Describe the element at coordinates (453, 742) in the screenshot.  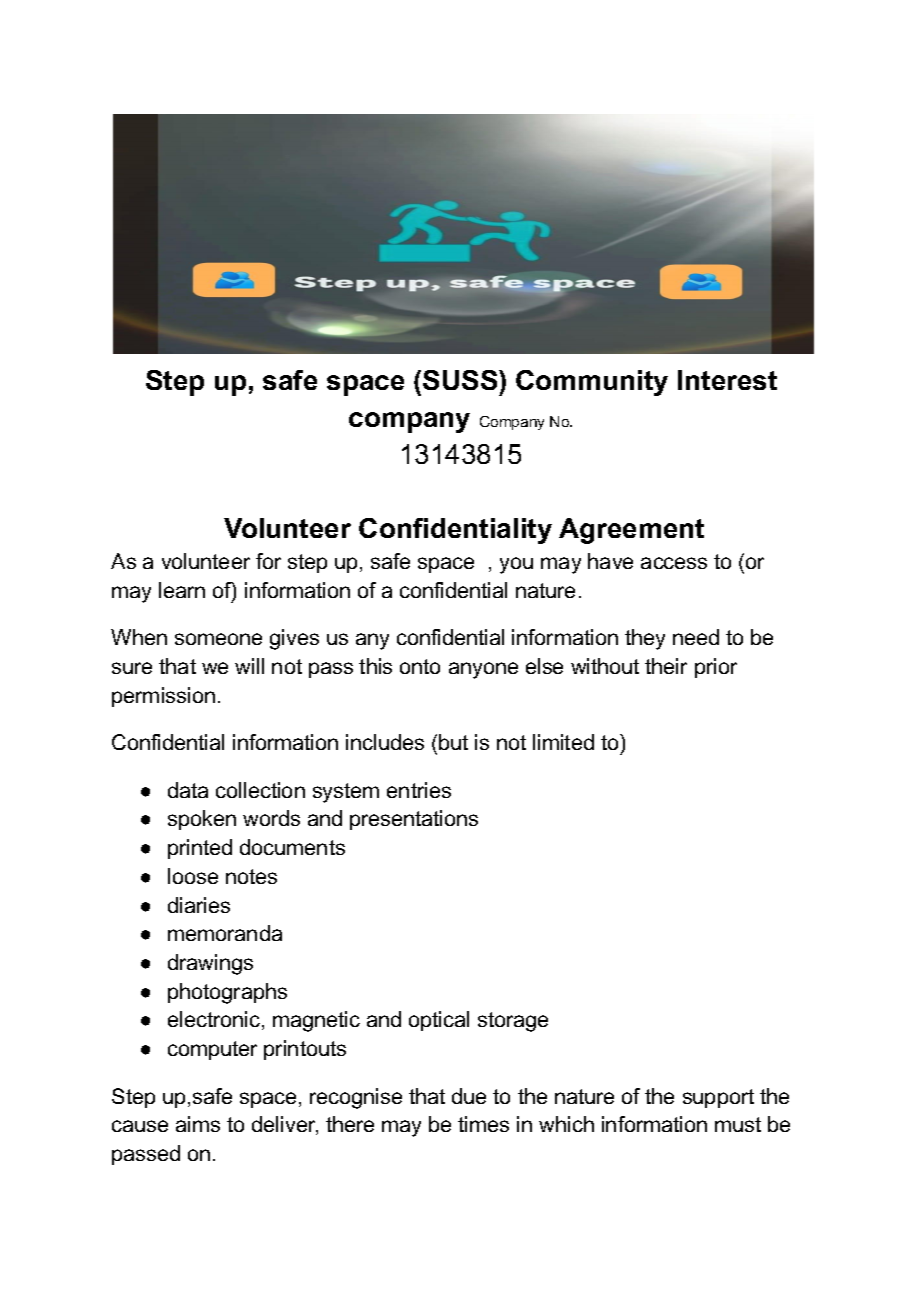
I see `but` at that location.
